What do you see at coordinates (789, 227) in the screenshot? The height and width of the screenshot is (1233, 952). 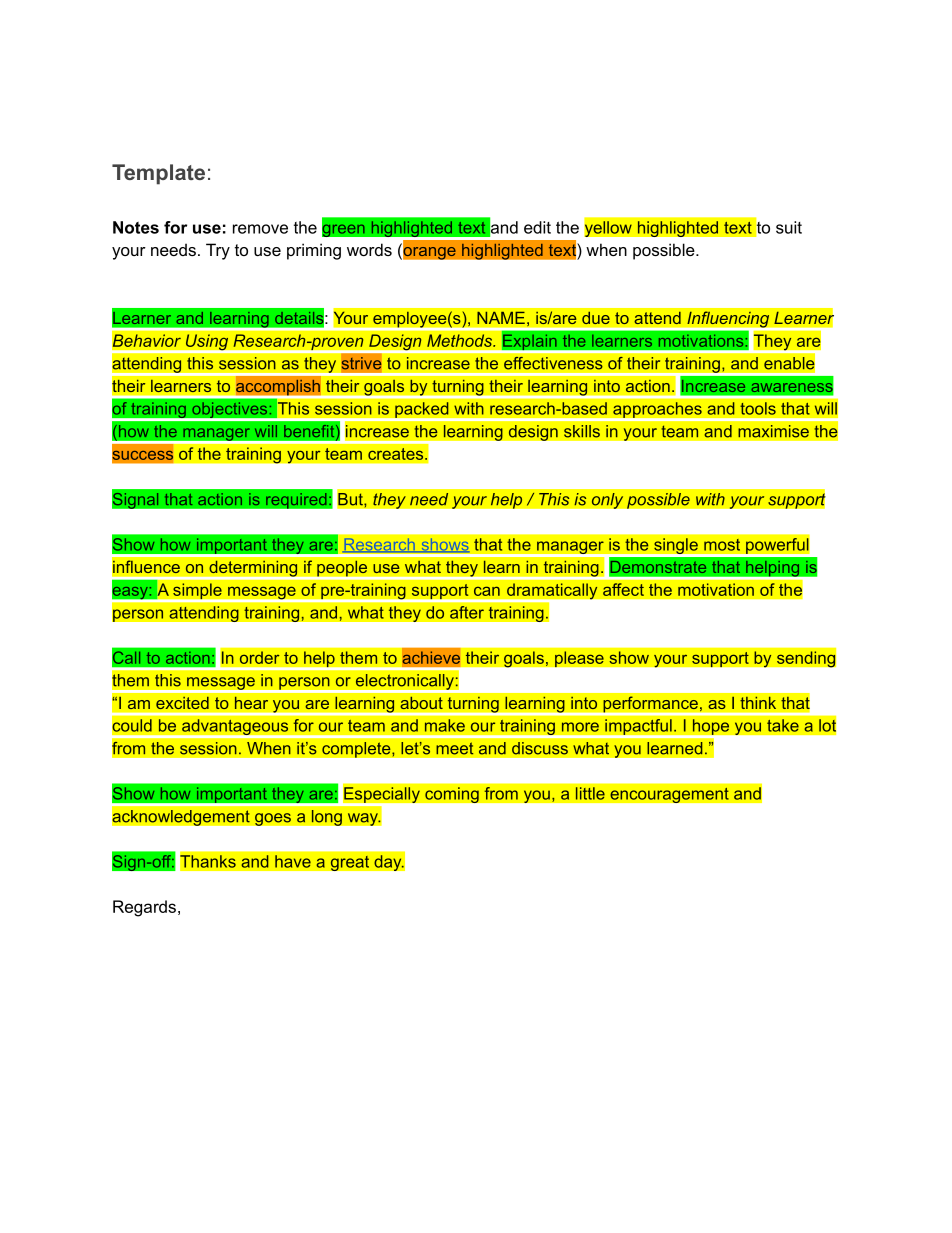 I see `suit` at bounding box center [789, 227].
